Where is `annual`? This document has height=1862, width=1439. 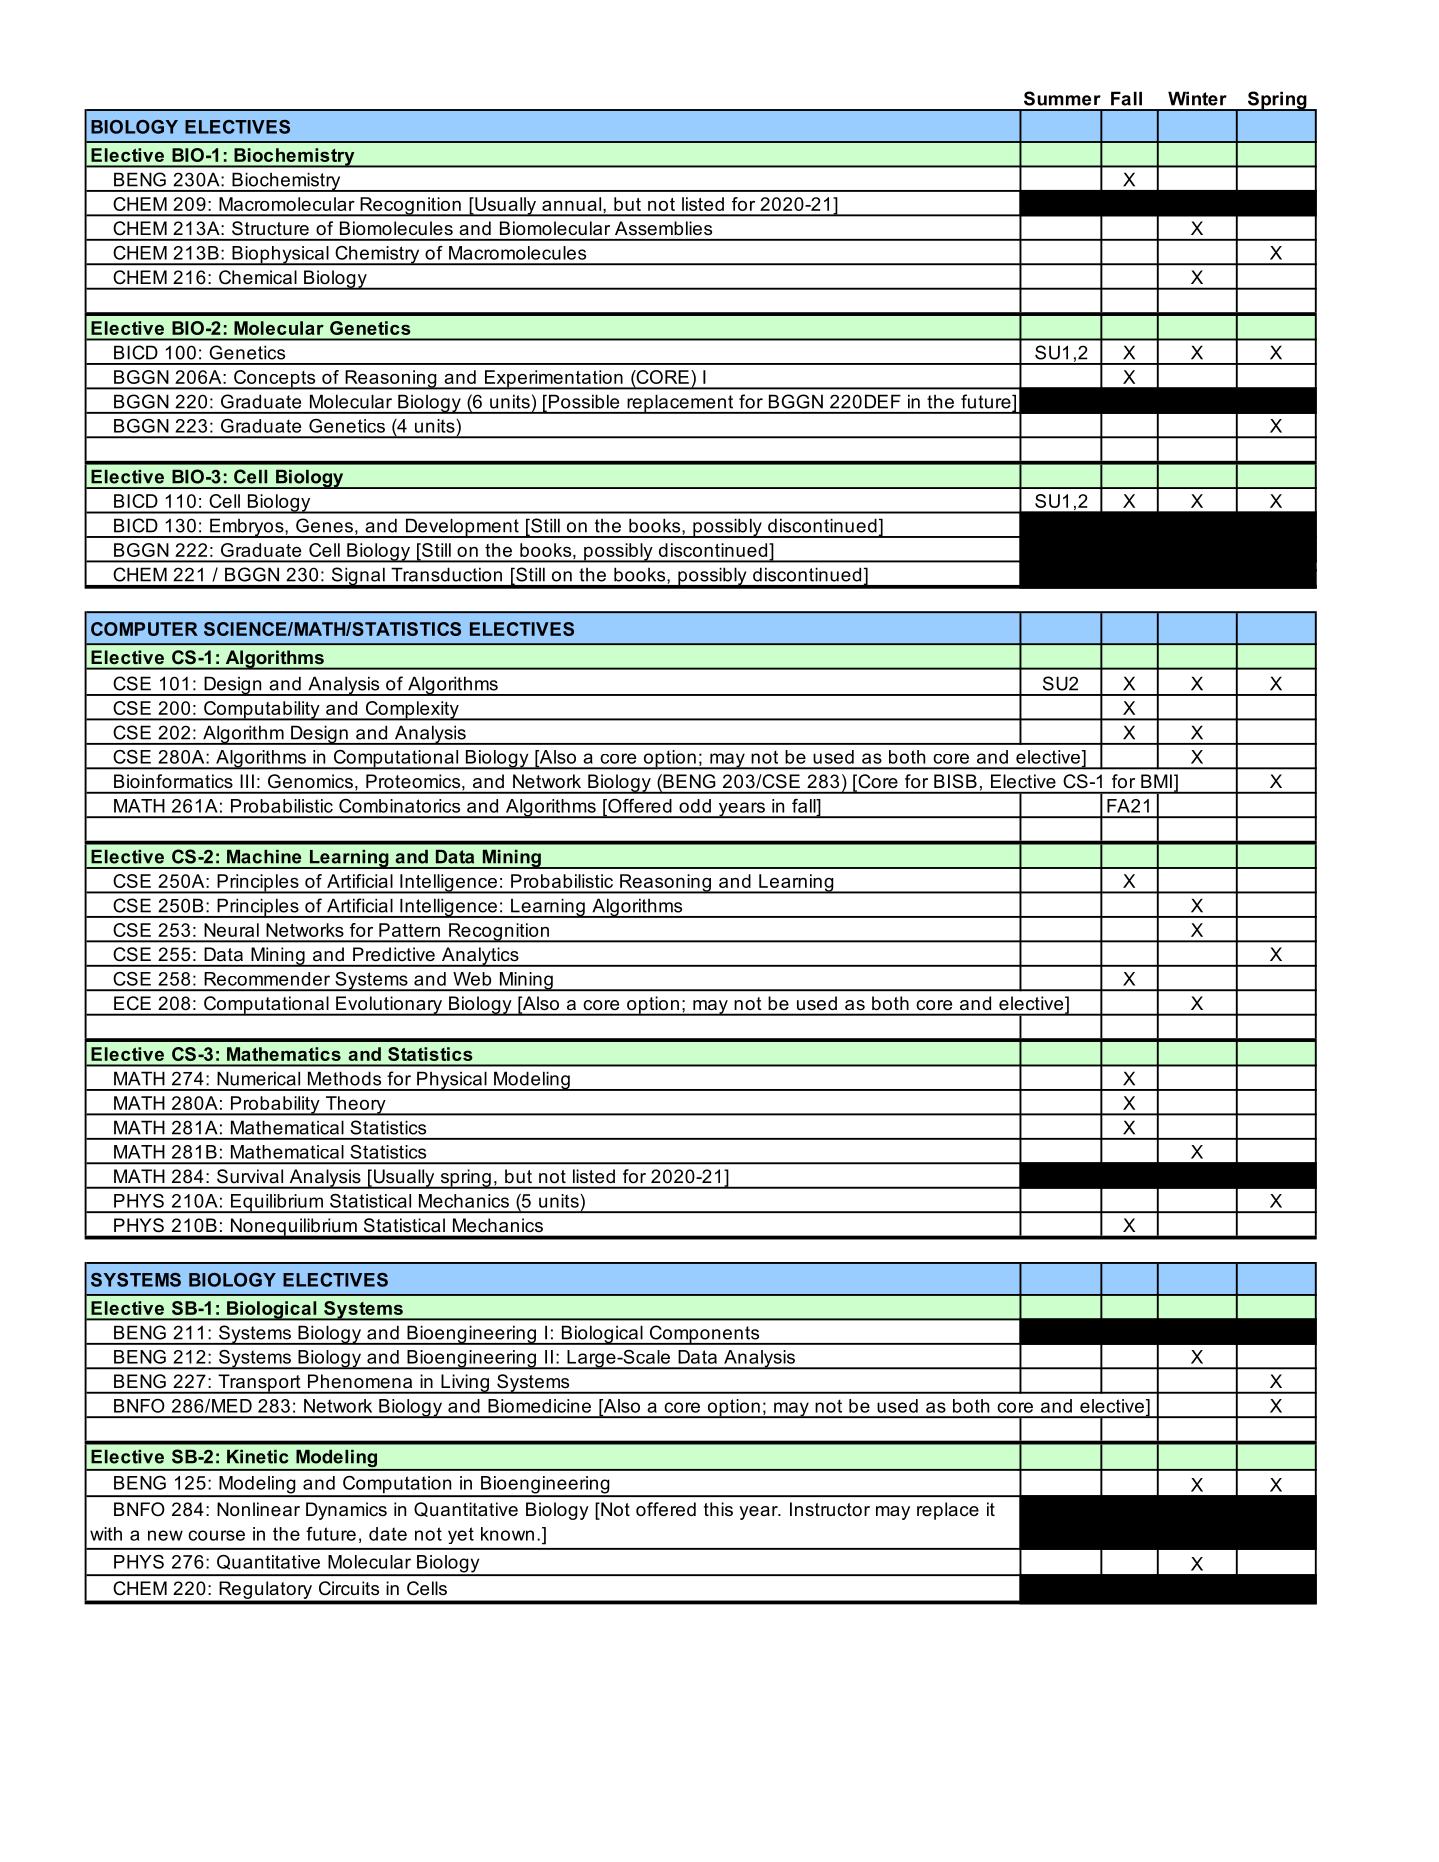 annual is located at coordinates (573, 204).
